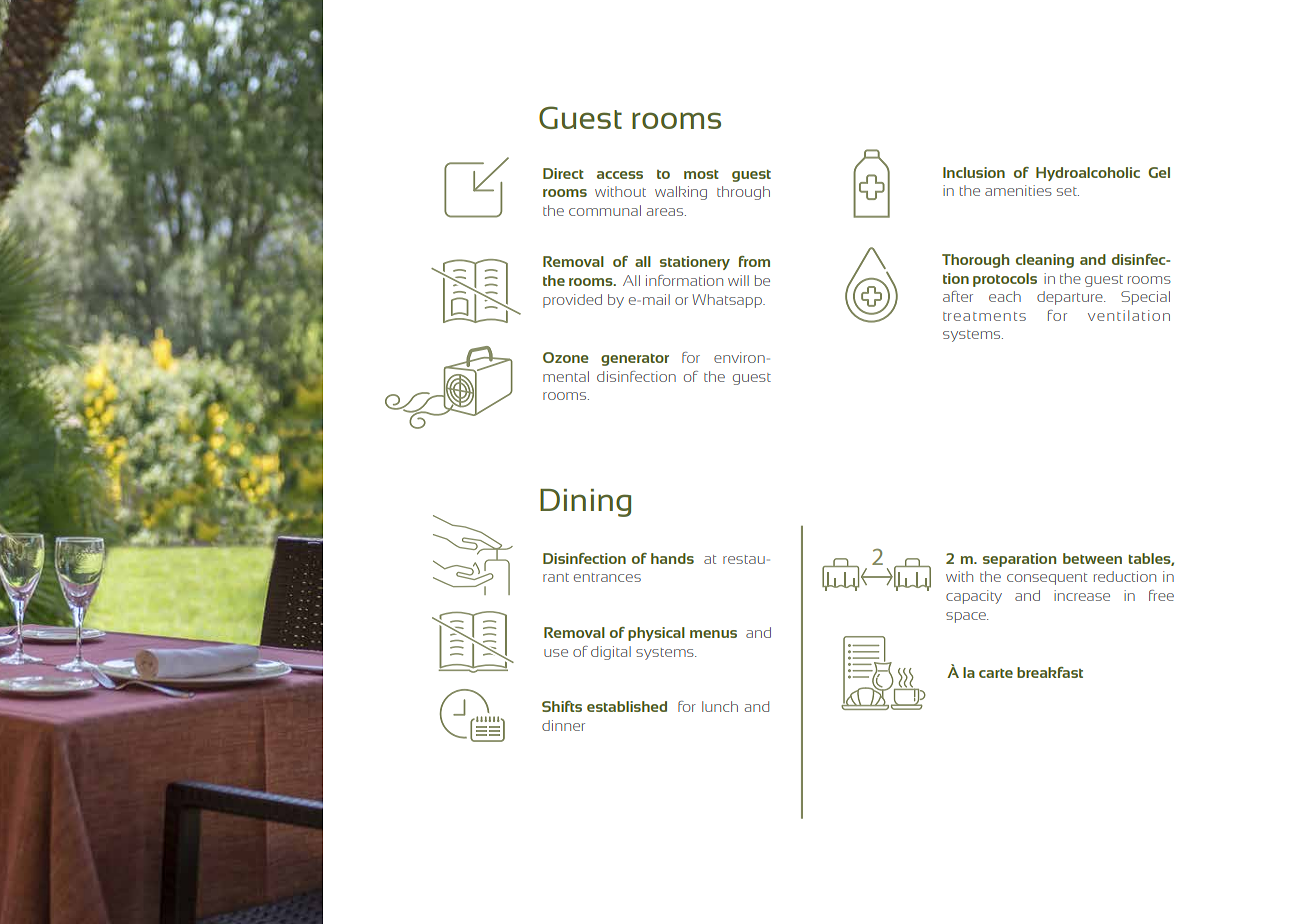  Describe the element at coordinates (620, 175) in the page. I see `access` at that location.
